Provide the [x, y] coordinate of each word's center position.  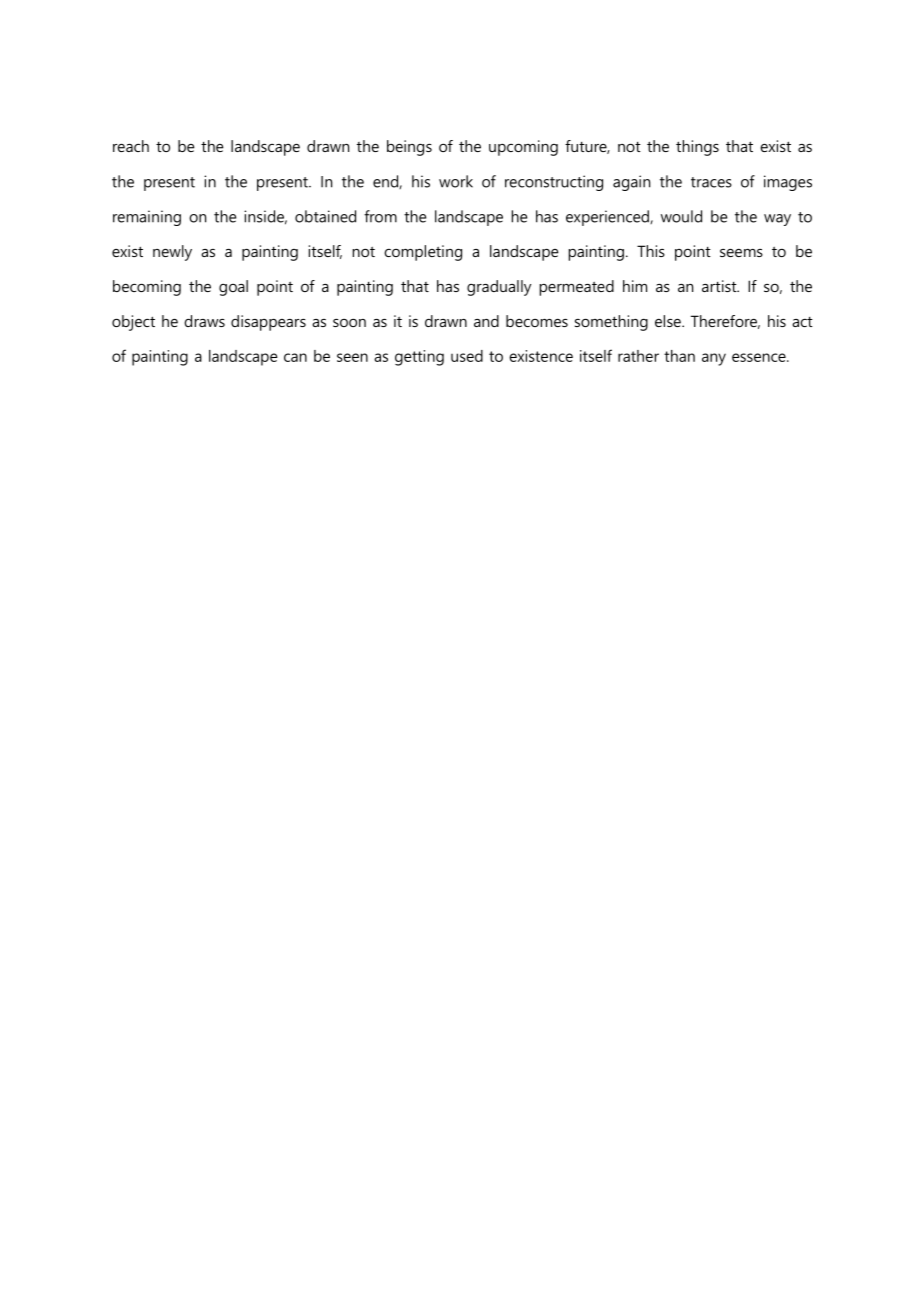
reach [131, 146]
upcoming [523, 148]
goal [233, 288]
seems [741, 252]
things [697, 148]
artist [720, 286]
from [380, 216]
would [681, 216]
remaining [147, 218]
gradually [499, 288]
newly [172, 253]
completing [423, 253]
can [295, 357]
